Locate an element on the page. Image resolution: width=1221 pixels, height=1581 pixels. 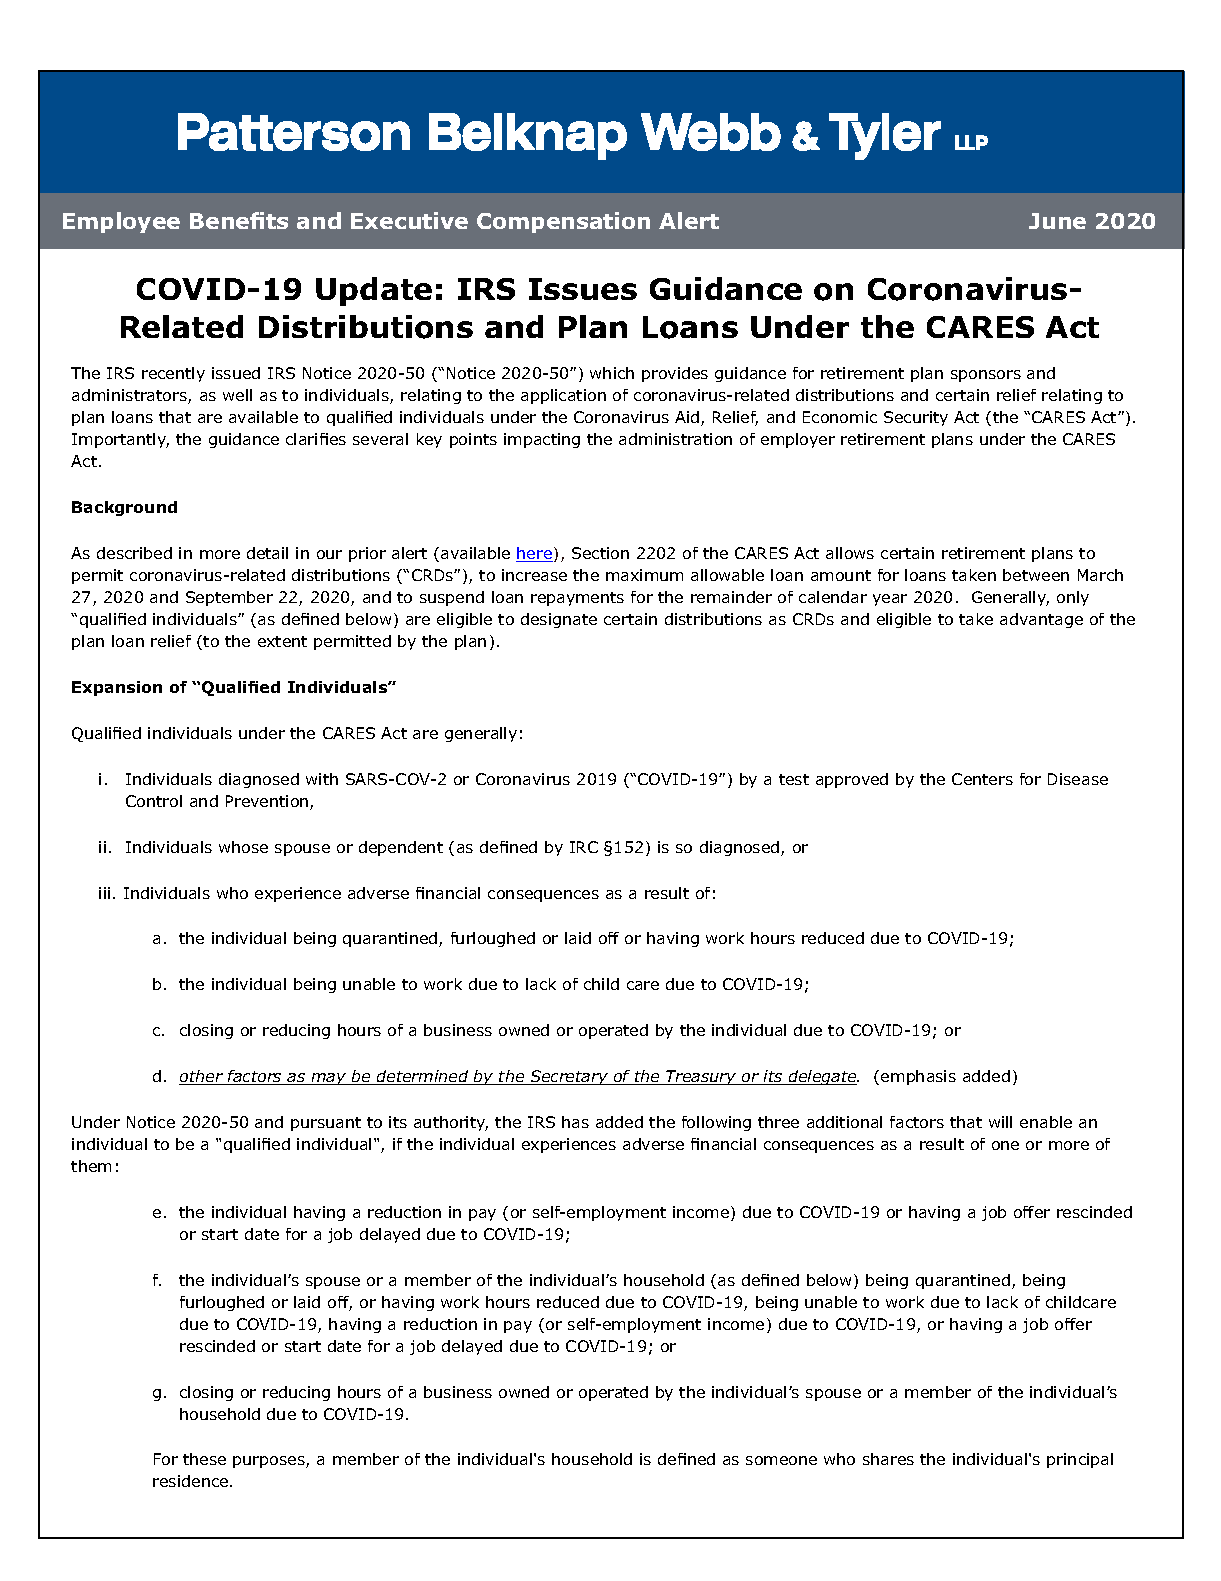
whose is located at coordinates (243, 847).
